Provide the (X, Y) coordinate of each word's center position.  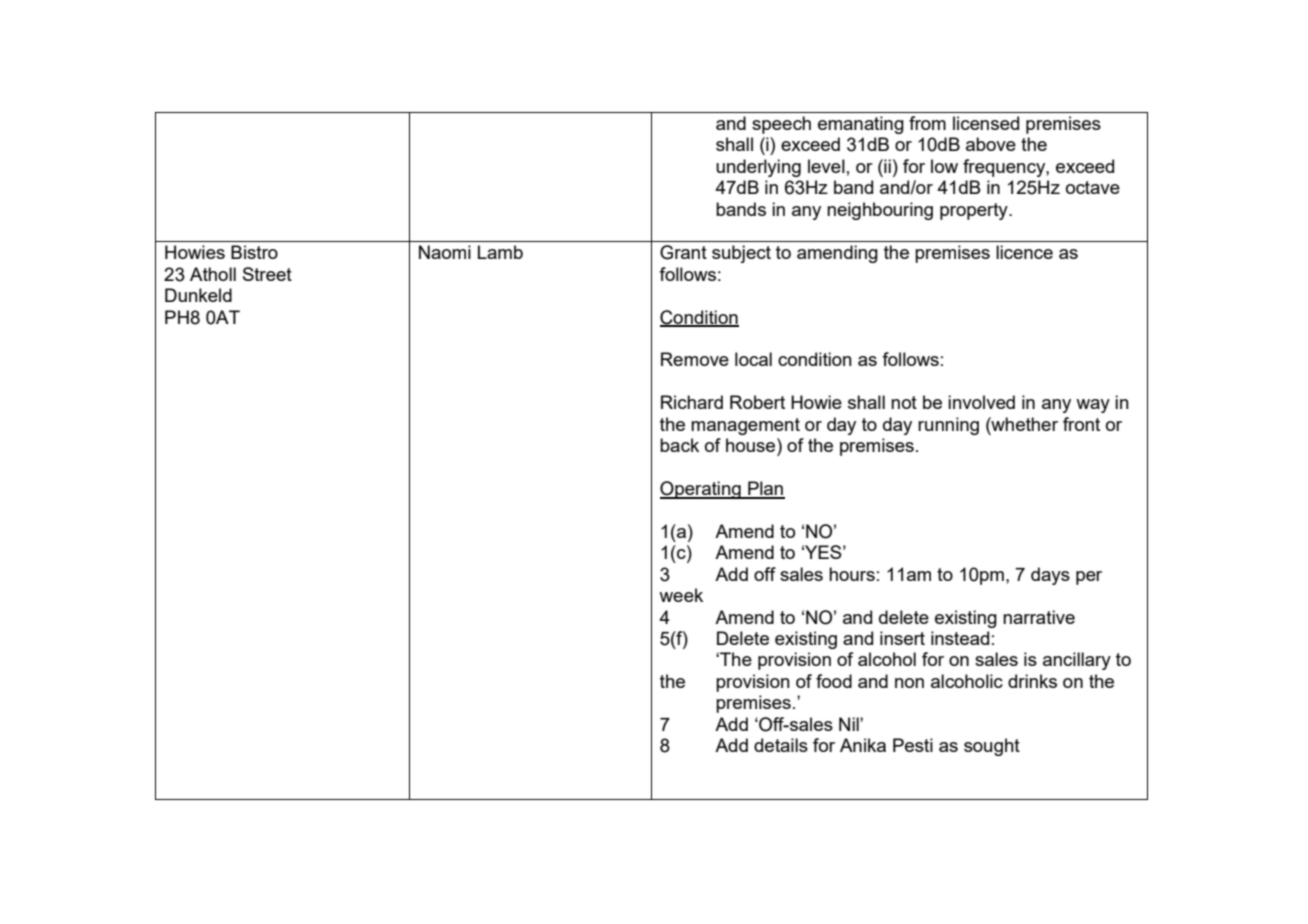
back (679, 445)
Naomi (445, 252)
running (948, 426)
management (745, 426)
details (781, 745)
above (991, 144)
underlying (758, 168)
